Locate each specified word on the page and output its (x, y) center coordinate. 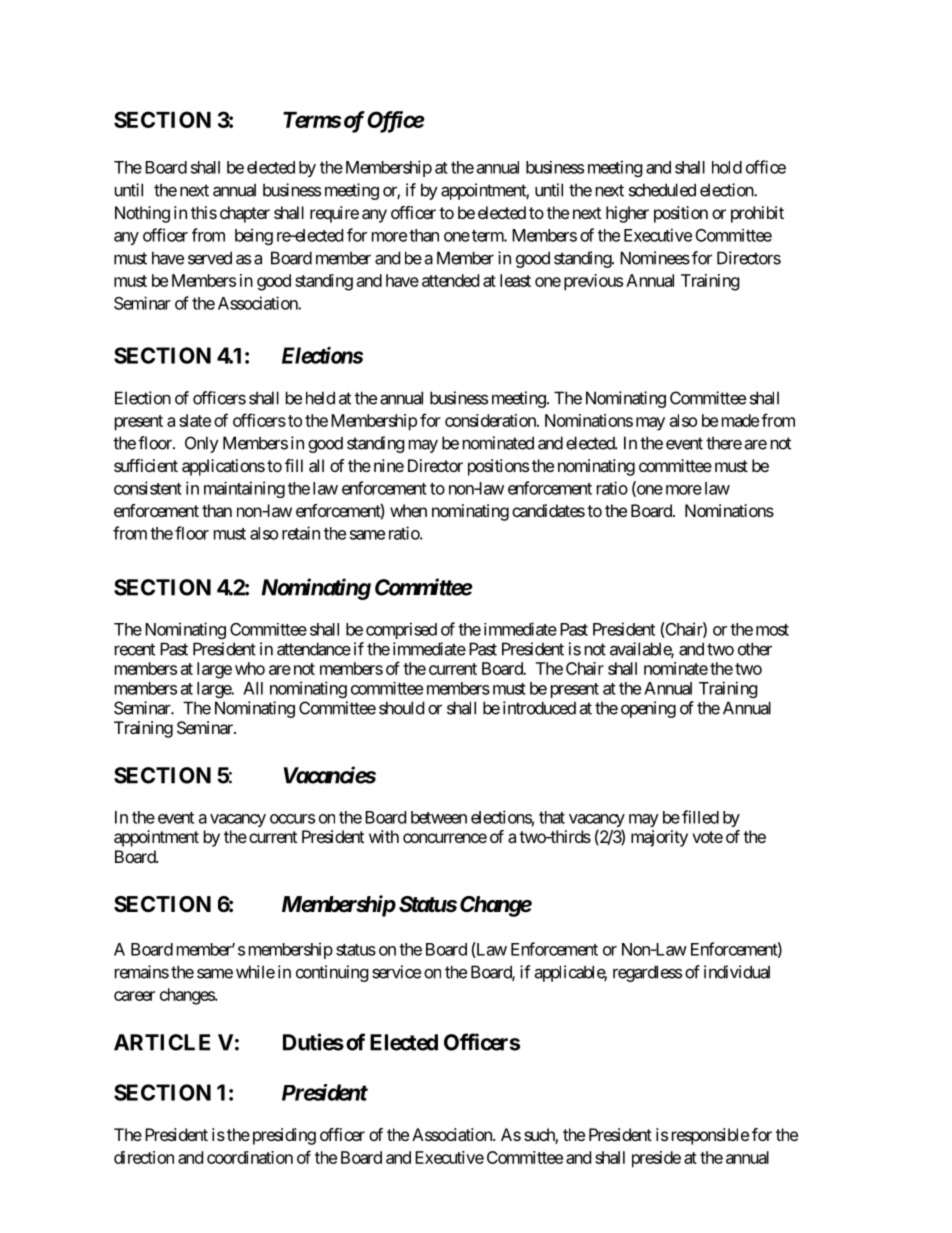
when (408, 510)
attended (450, 280)
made (740, 420)
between (439, 817)
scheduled (662, 190)
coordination (250, 1157)
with (384, 836)
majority (659, 838)
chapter (245, 214)
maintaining (244, 489)
